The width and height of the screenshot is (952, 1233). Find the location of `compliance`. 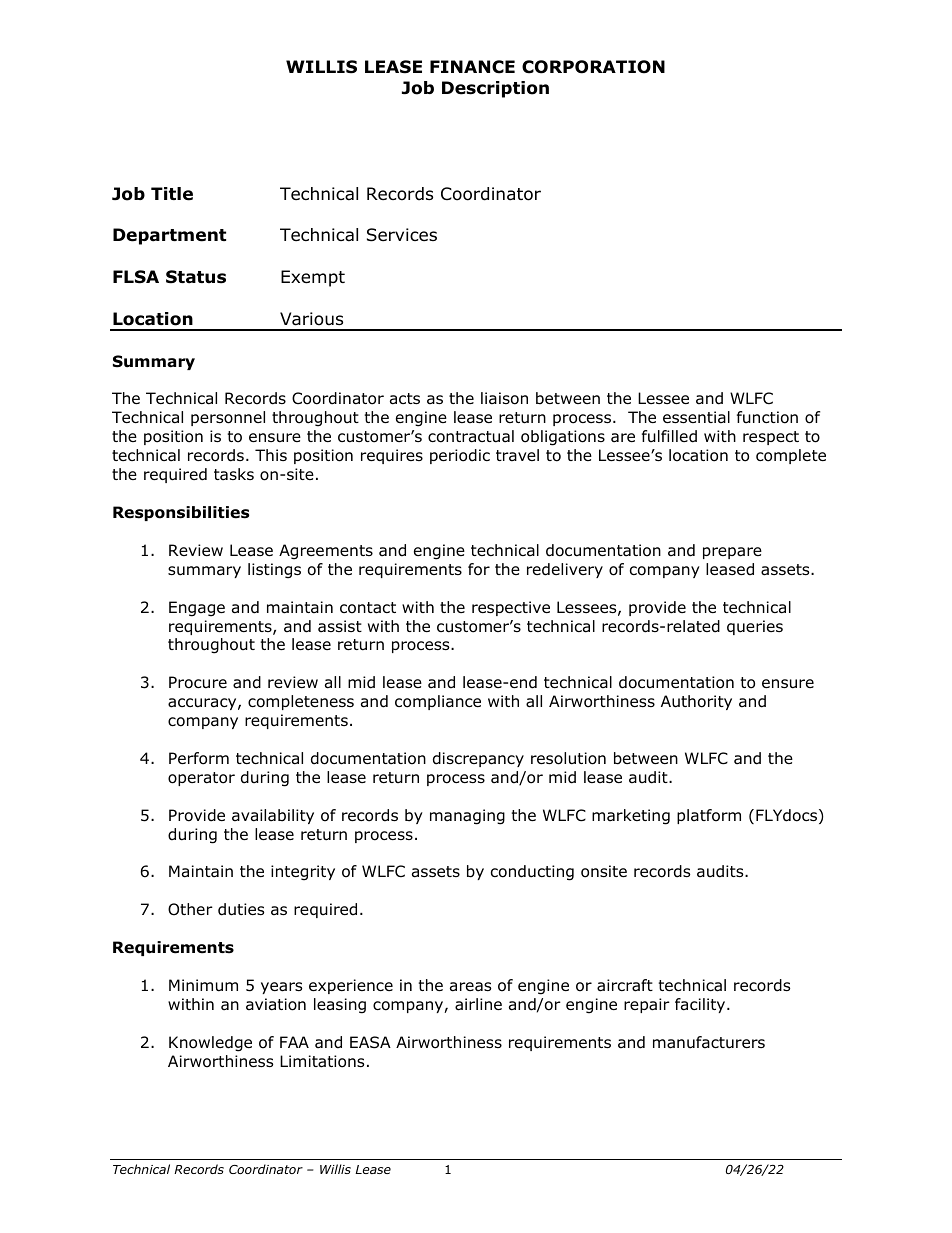

compliance is located at coordinates (438, 702).
